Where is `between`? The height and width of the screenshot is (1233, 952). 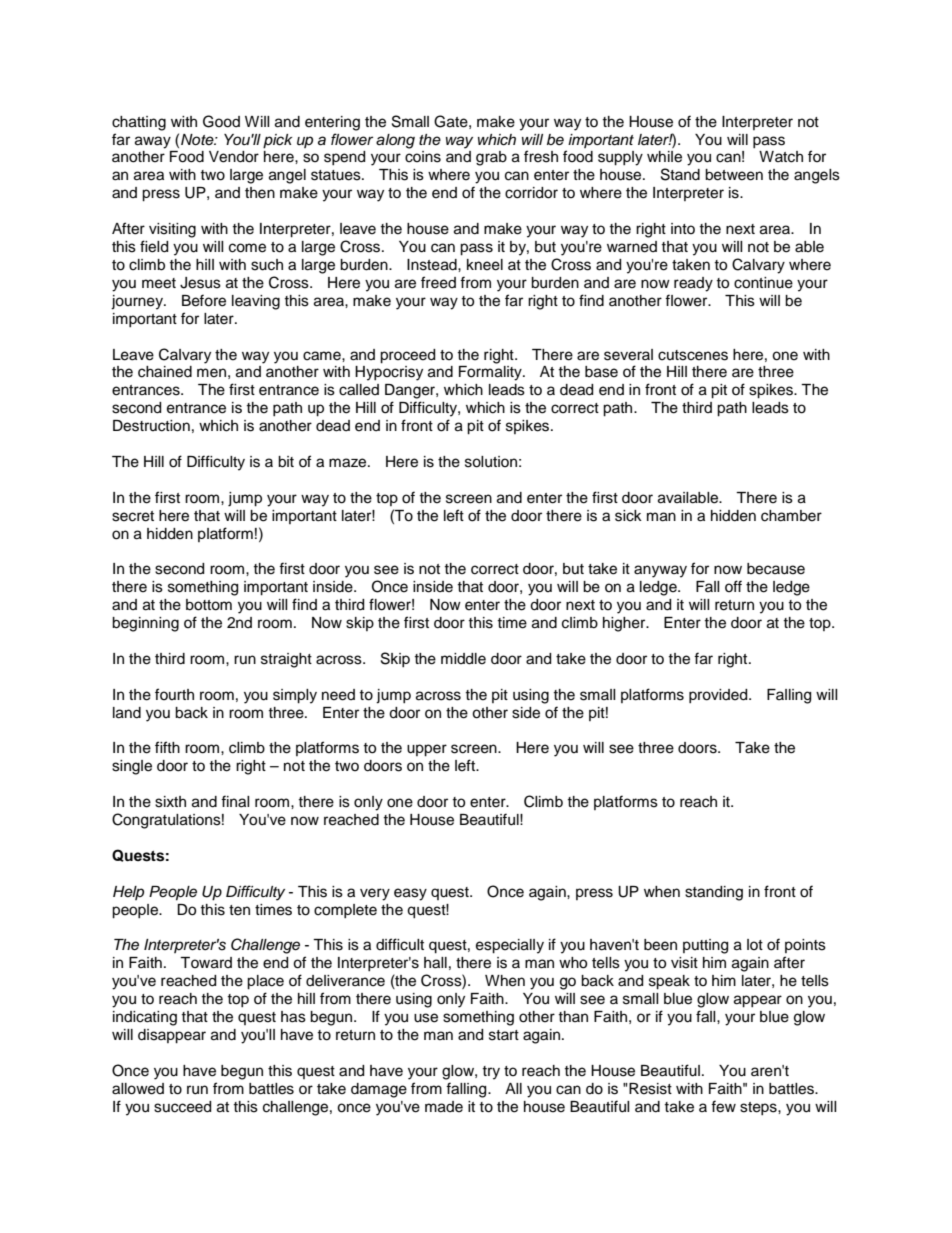
between is located at coordinates (734, 175).
